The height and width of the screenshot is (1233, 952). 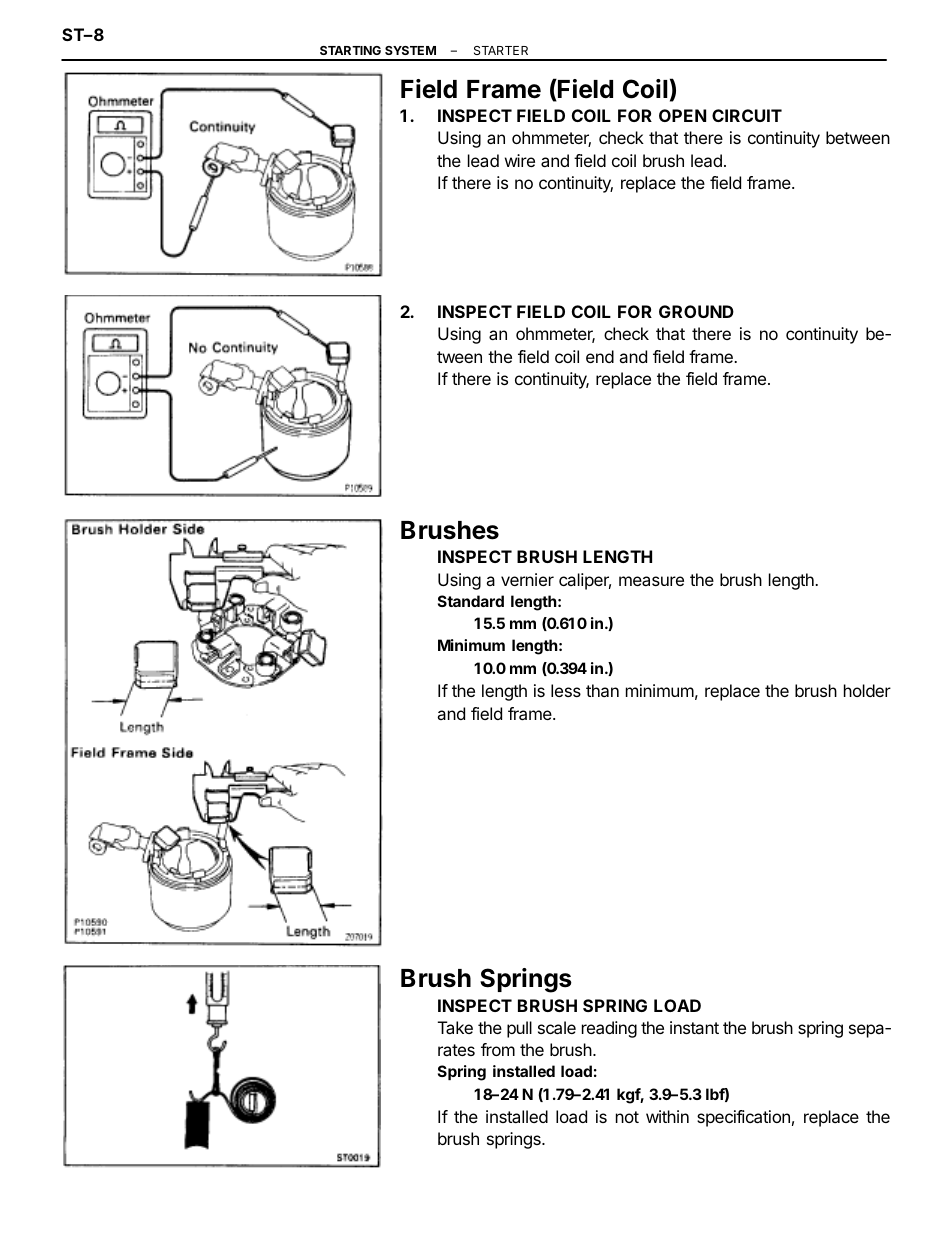 I want to click on CIRCUIT, so click(x=747, y=115).
